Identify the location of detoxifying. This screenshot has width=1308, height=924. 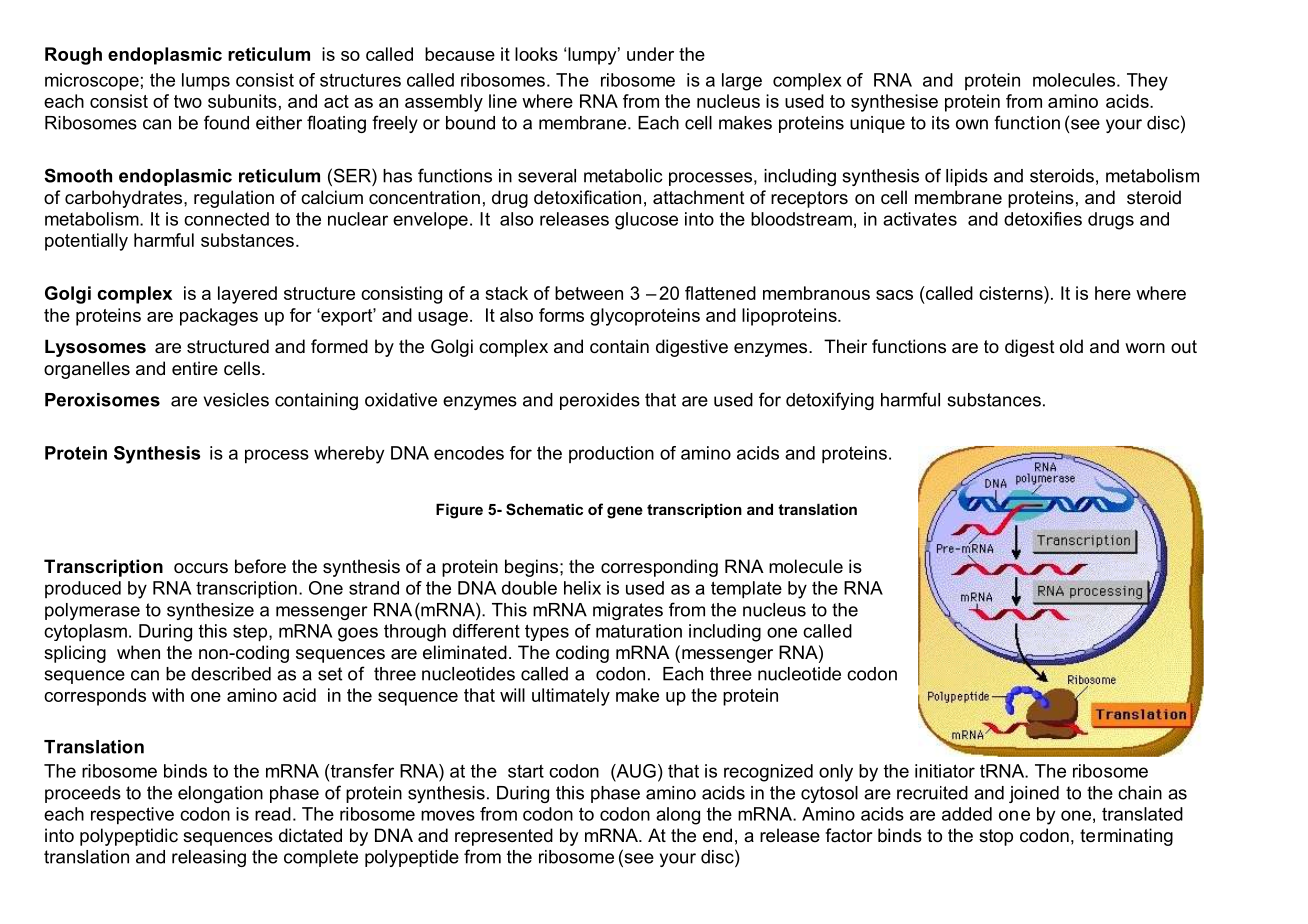
(830, 401).
